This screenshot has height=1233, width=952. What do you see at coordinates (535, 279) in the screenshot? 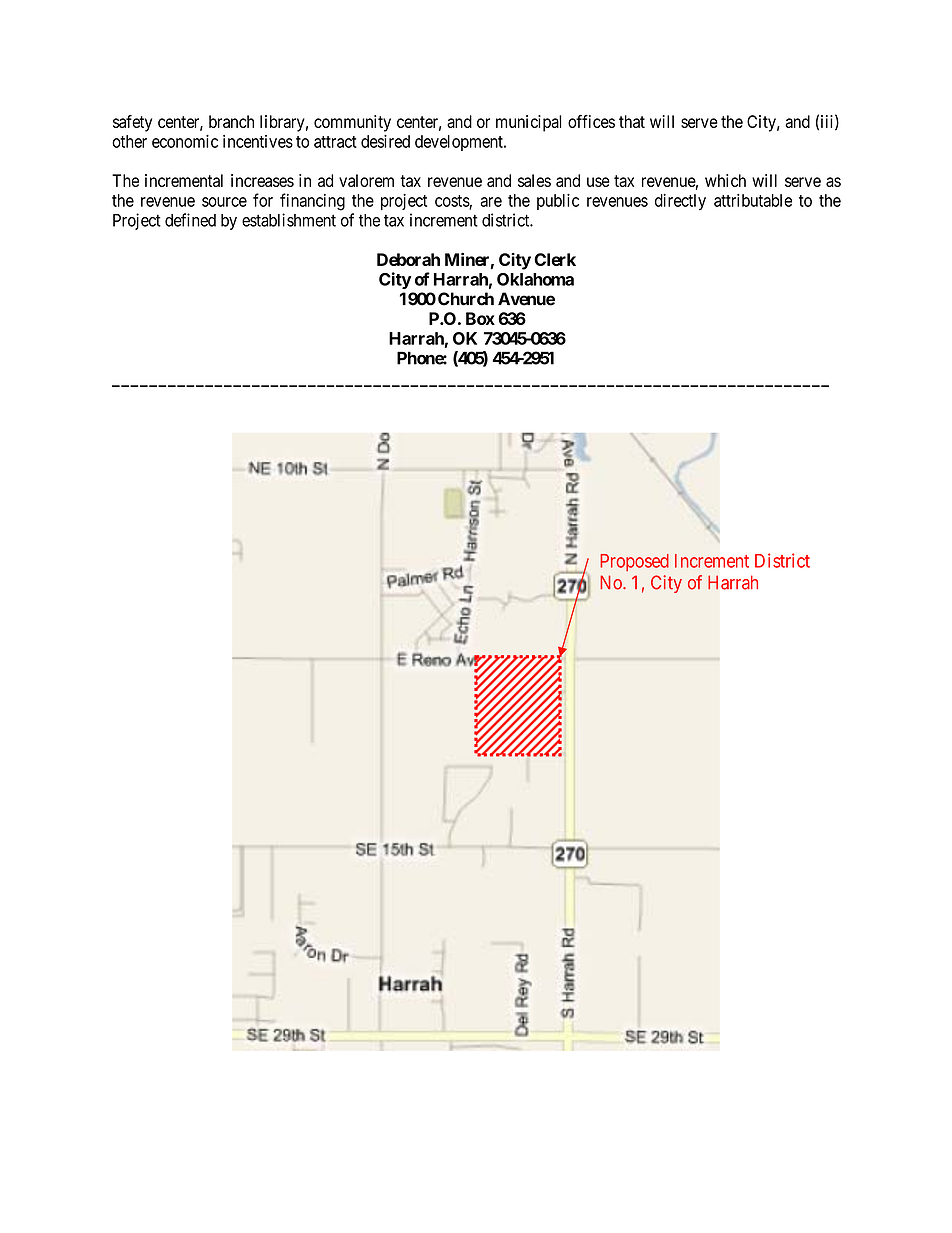
I see `Oklahoma` at bounding box center [535, 279].
